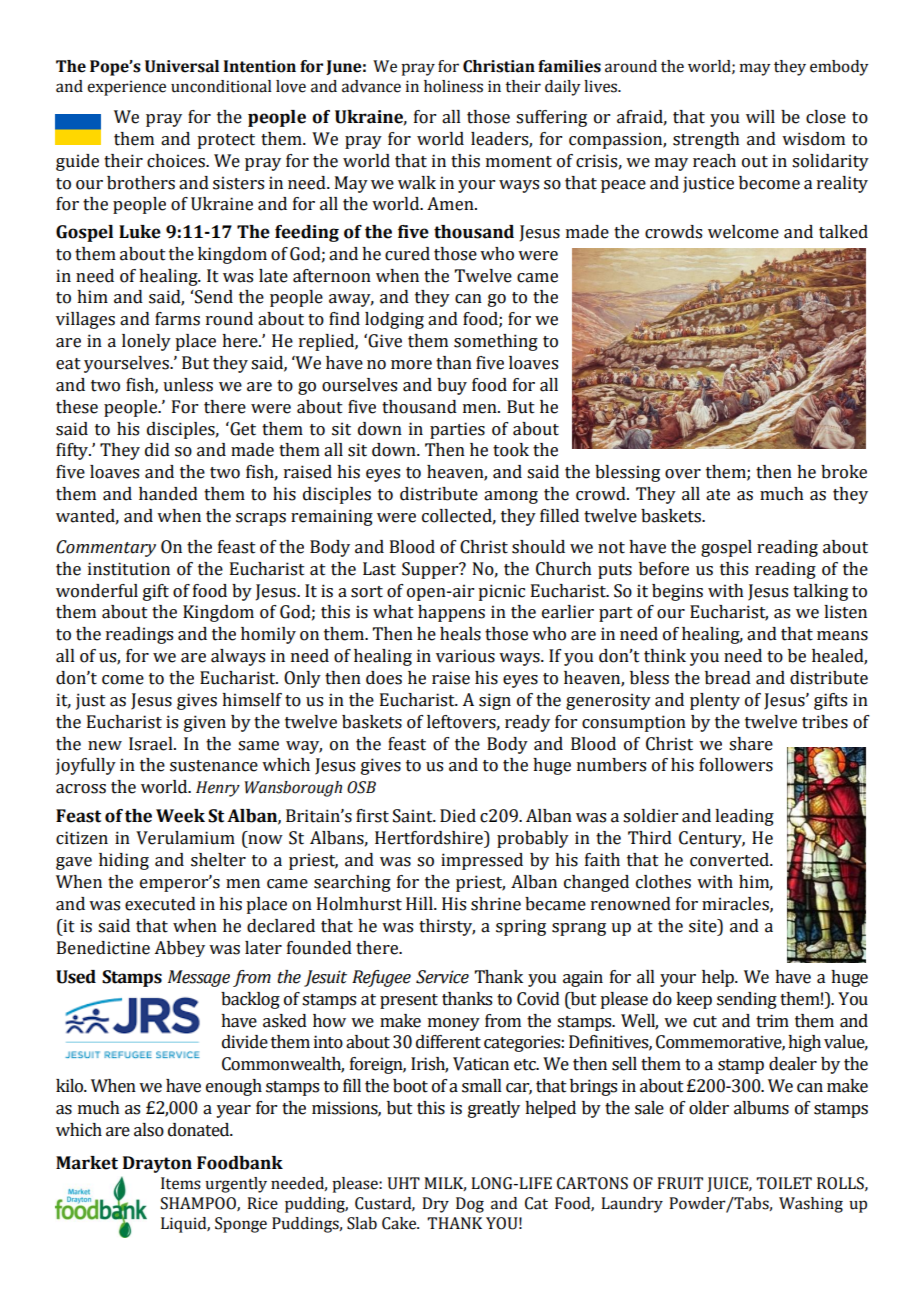 This document has height=1308, width=924. I want to click on wonderful, so click(97, 591).
